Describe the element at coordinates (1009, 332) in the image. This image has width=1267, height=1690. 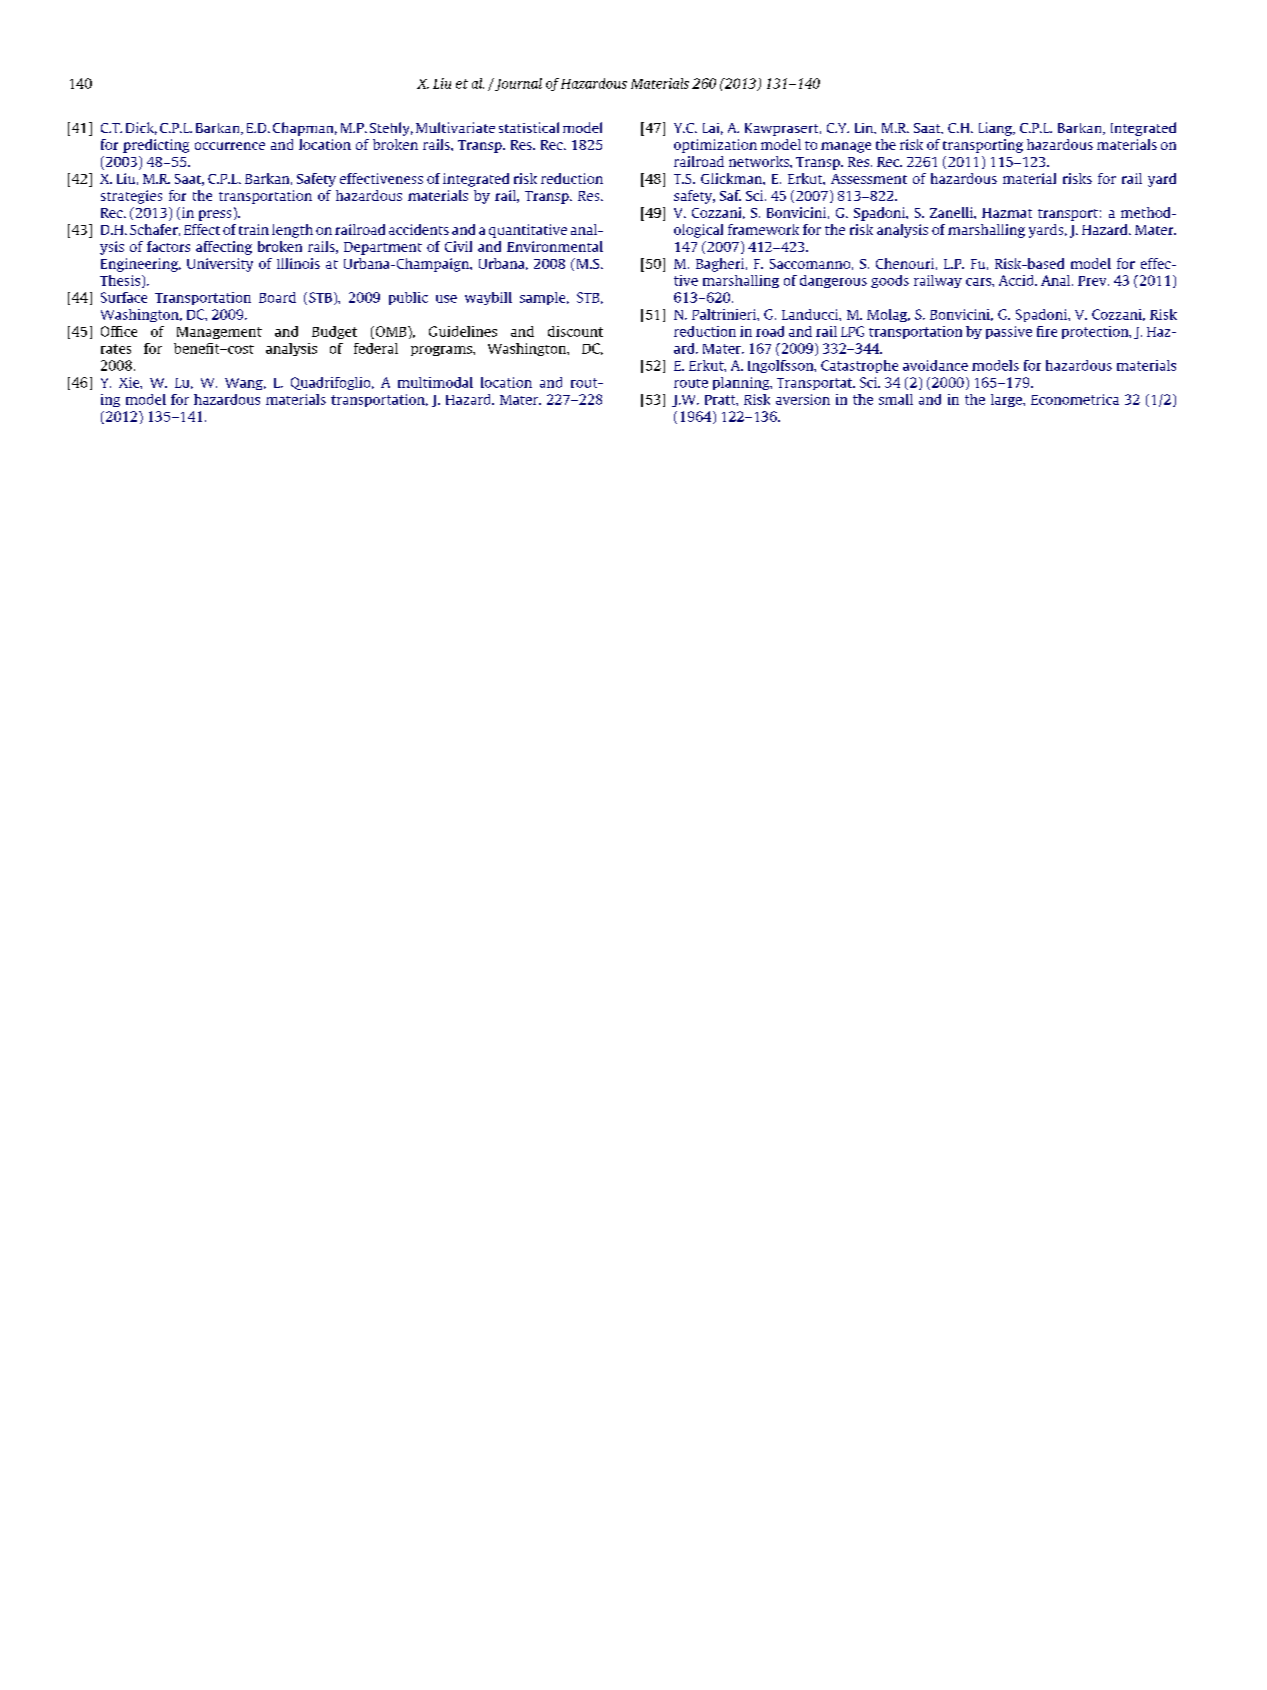
I see `passive` at that location.
